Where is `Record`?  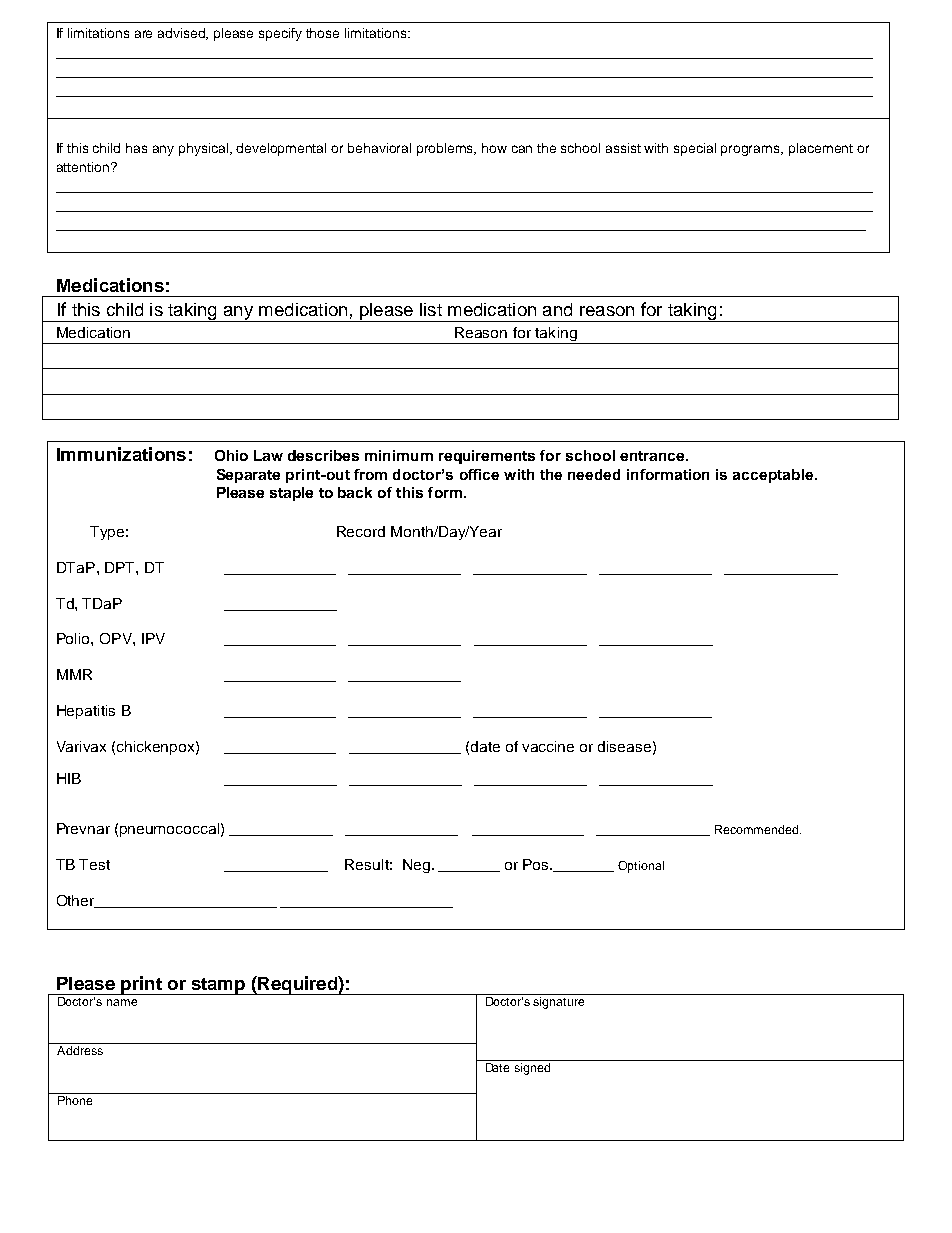
Record is located at coordinates (361, 531).
